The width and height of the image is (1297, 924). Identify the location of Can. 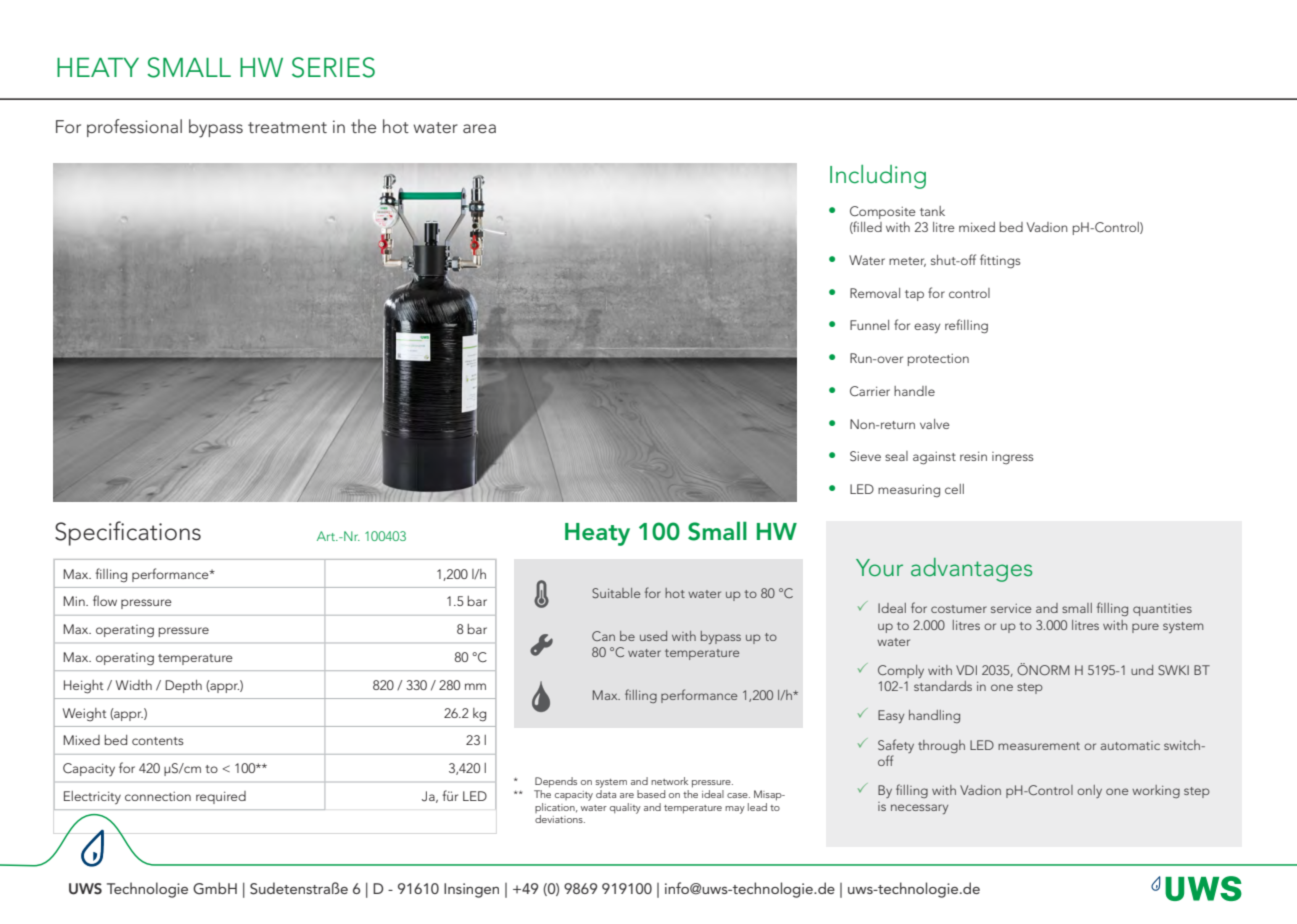
(603, 636).
